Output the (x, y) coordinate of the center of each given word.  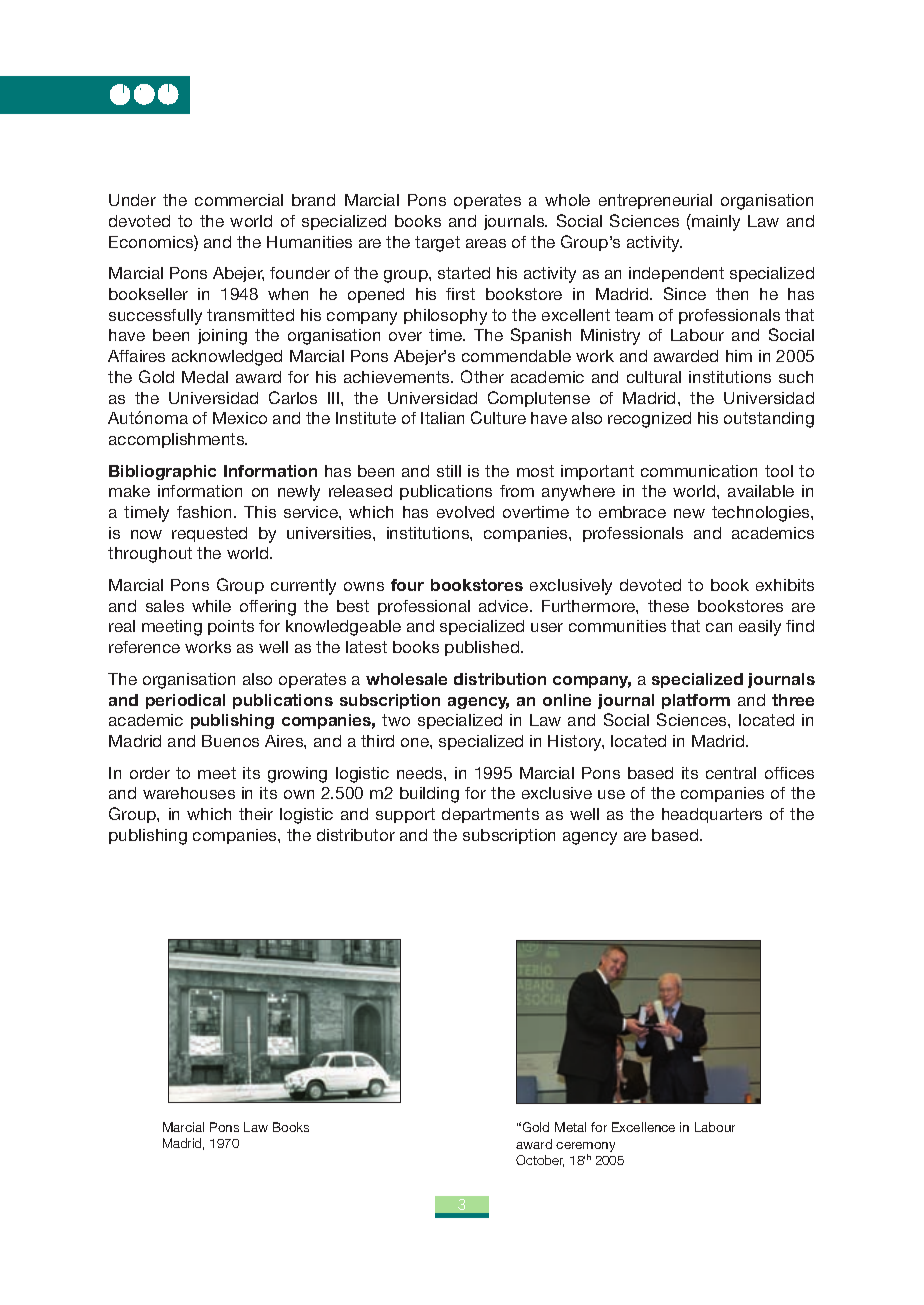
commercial (239, 200)
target (437, 244)
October (540, 1161)
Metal (570, 1127)
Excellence (643, 1127)
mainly (715, 222)
